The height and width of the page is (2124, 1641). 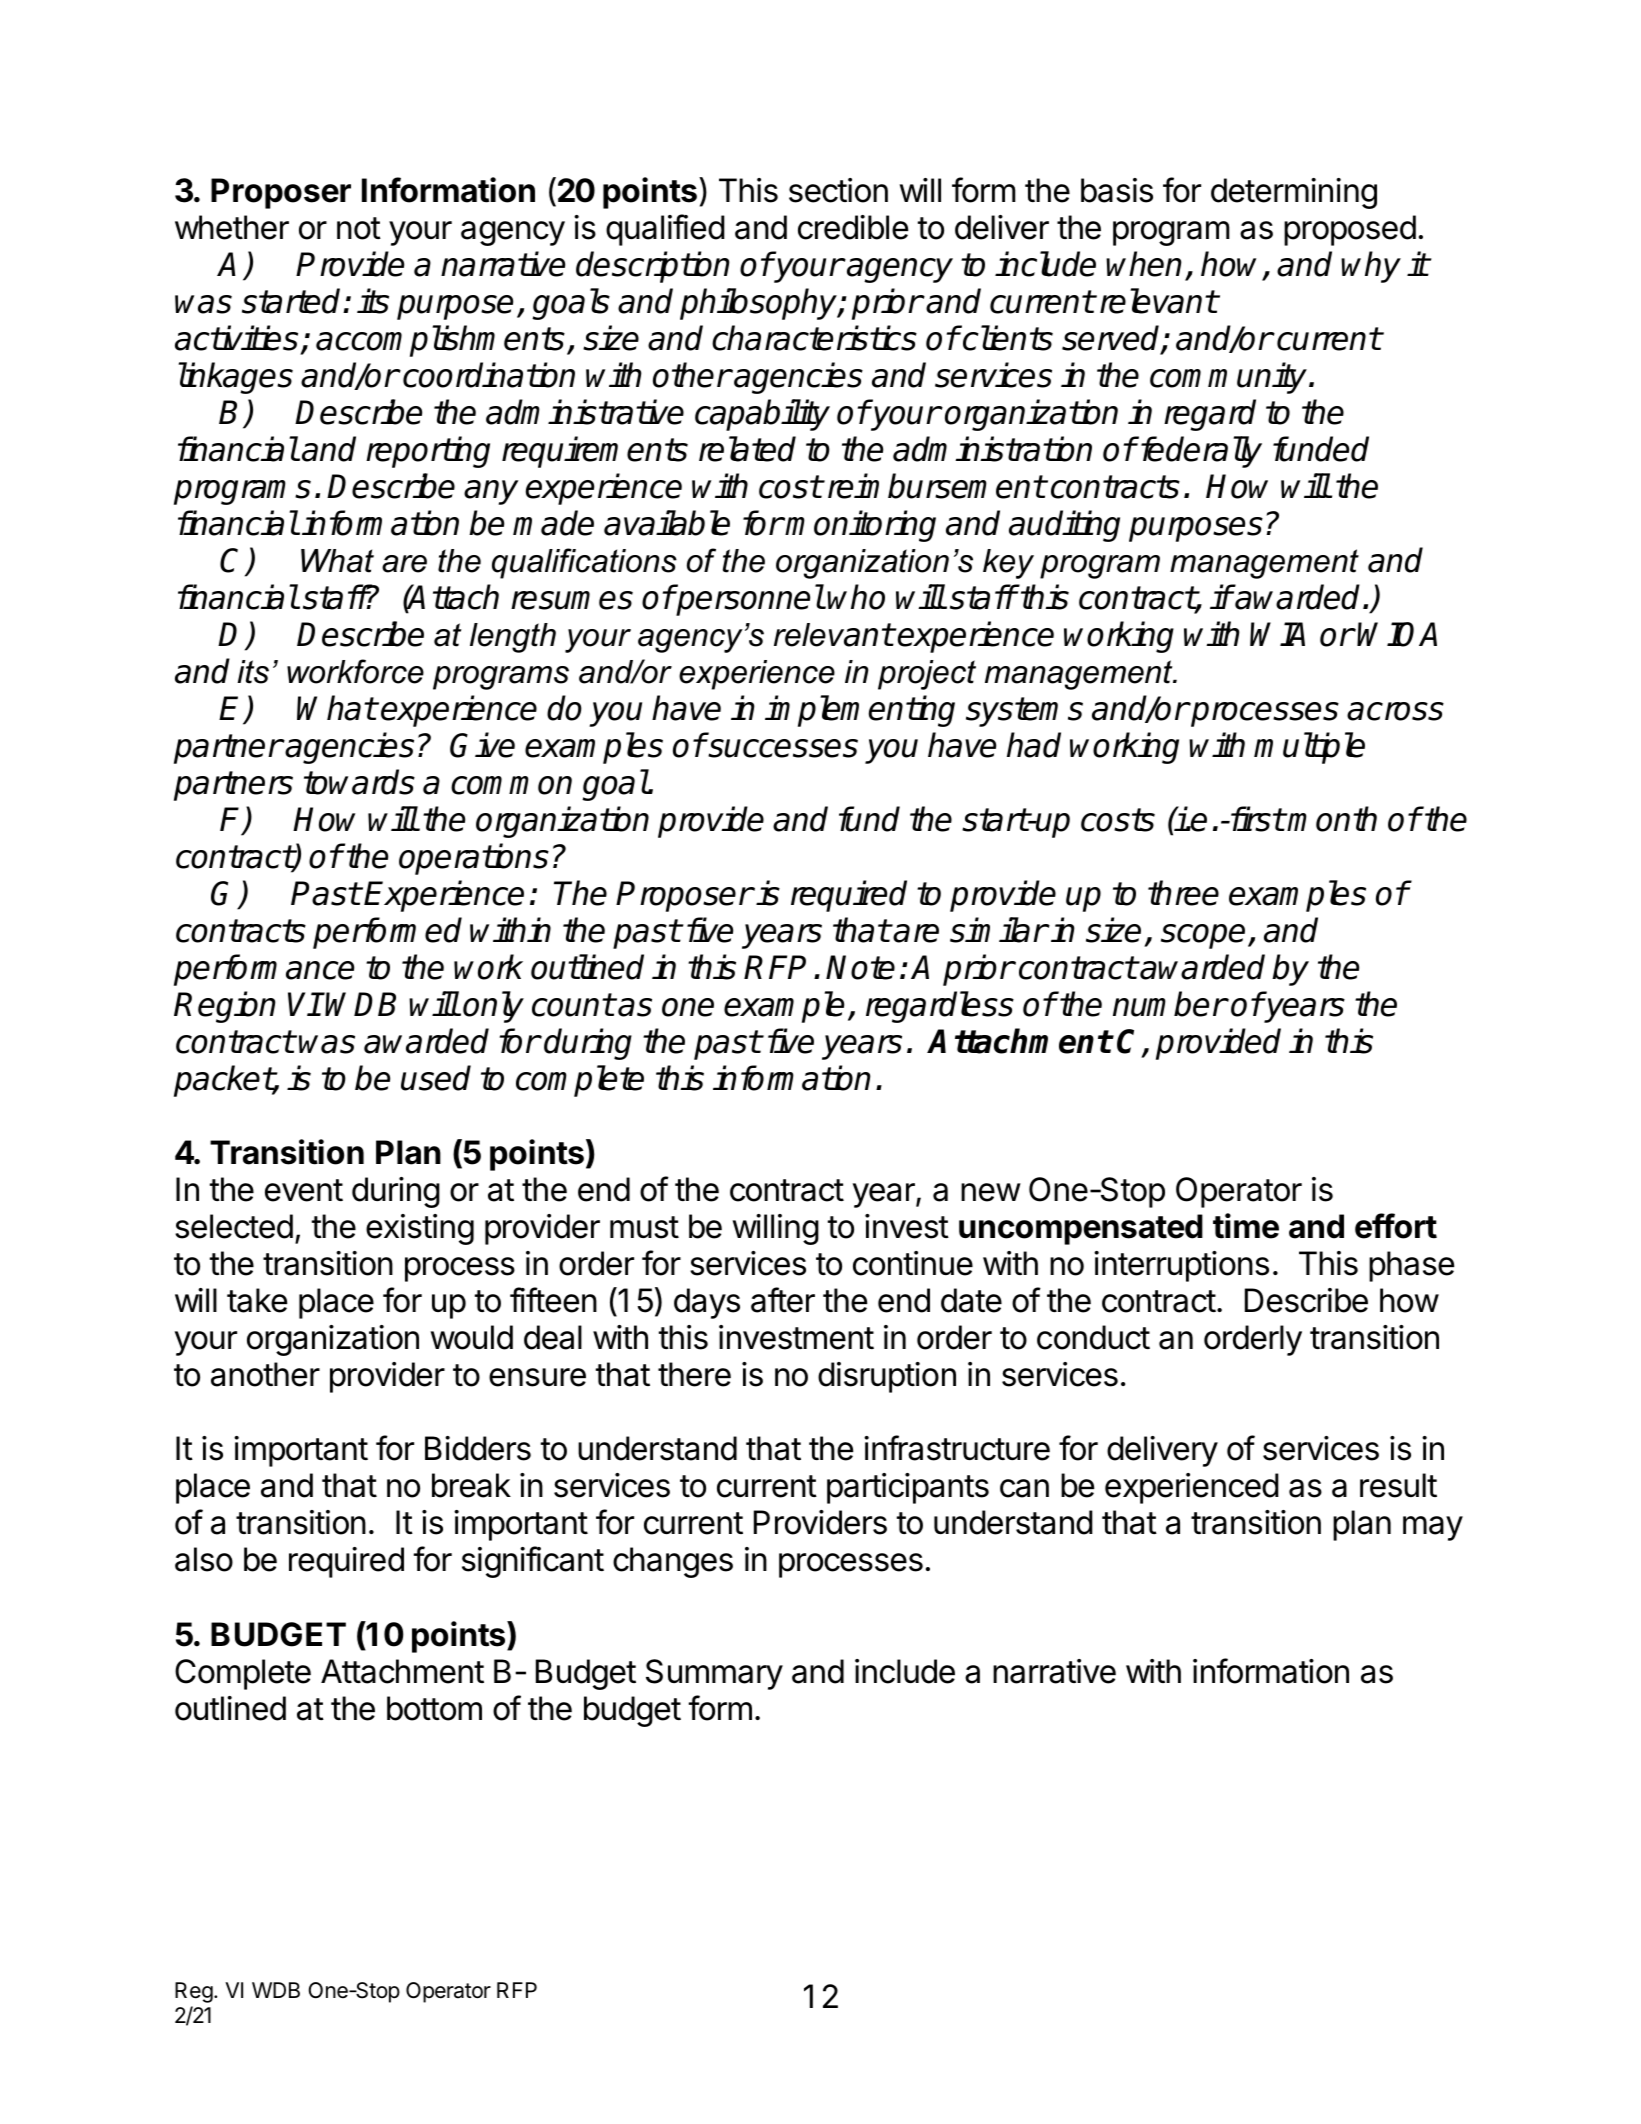 I want to click on bottom, so click(x=434, y=1708).
